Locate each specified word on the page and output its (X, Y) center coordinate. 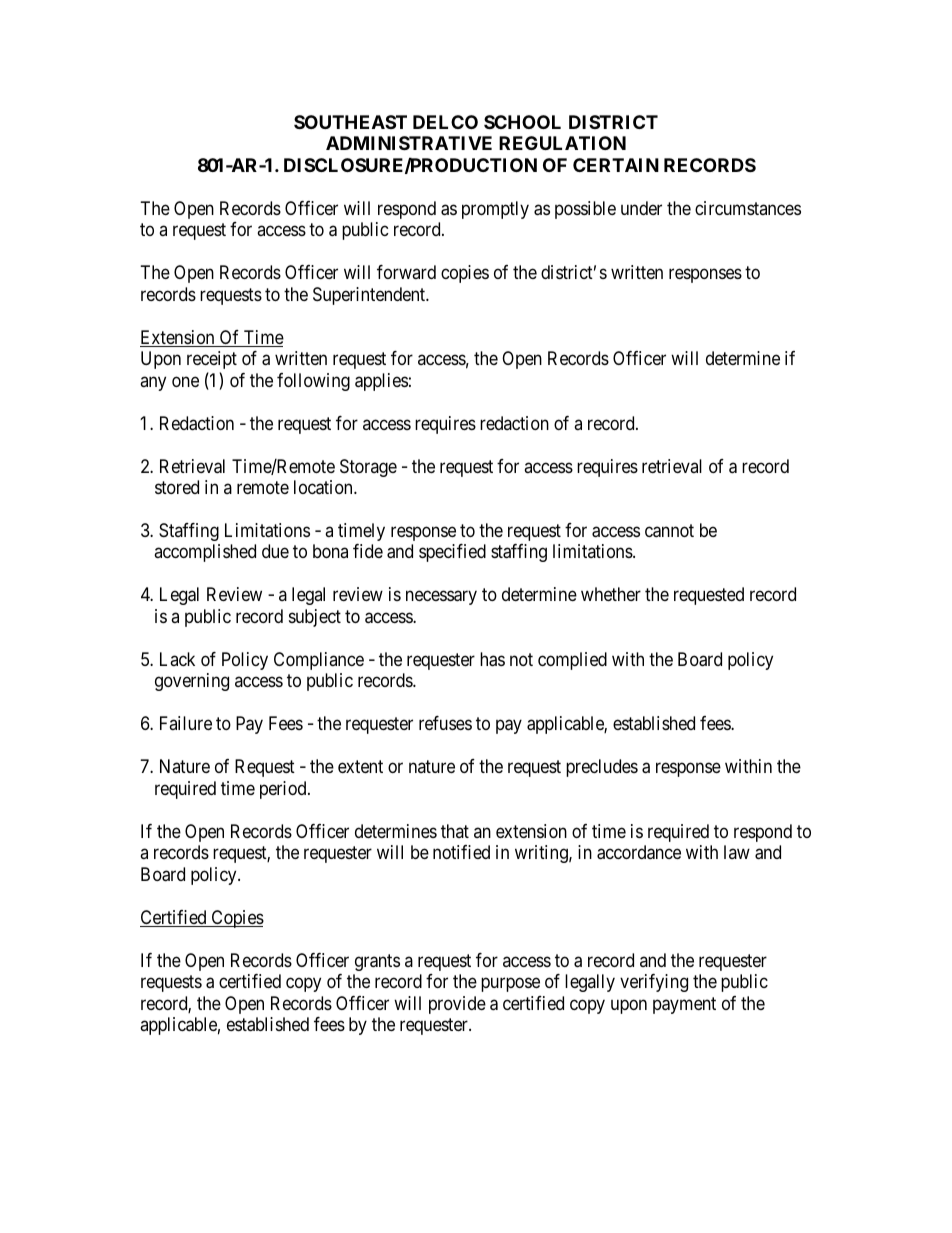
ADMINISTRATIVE (409, 143)
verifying (654, 983)
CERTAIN (616, 165)
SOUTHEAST (350, 122)
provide (457, 1005)
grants (377, 962)
